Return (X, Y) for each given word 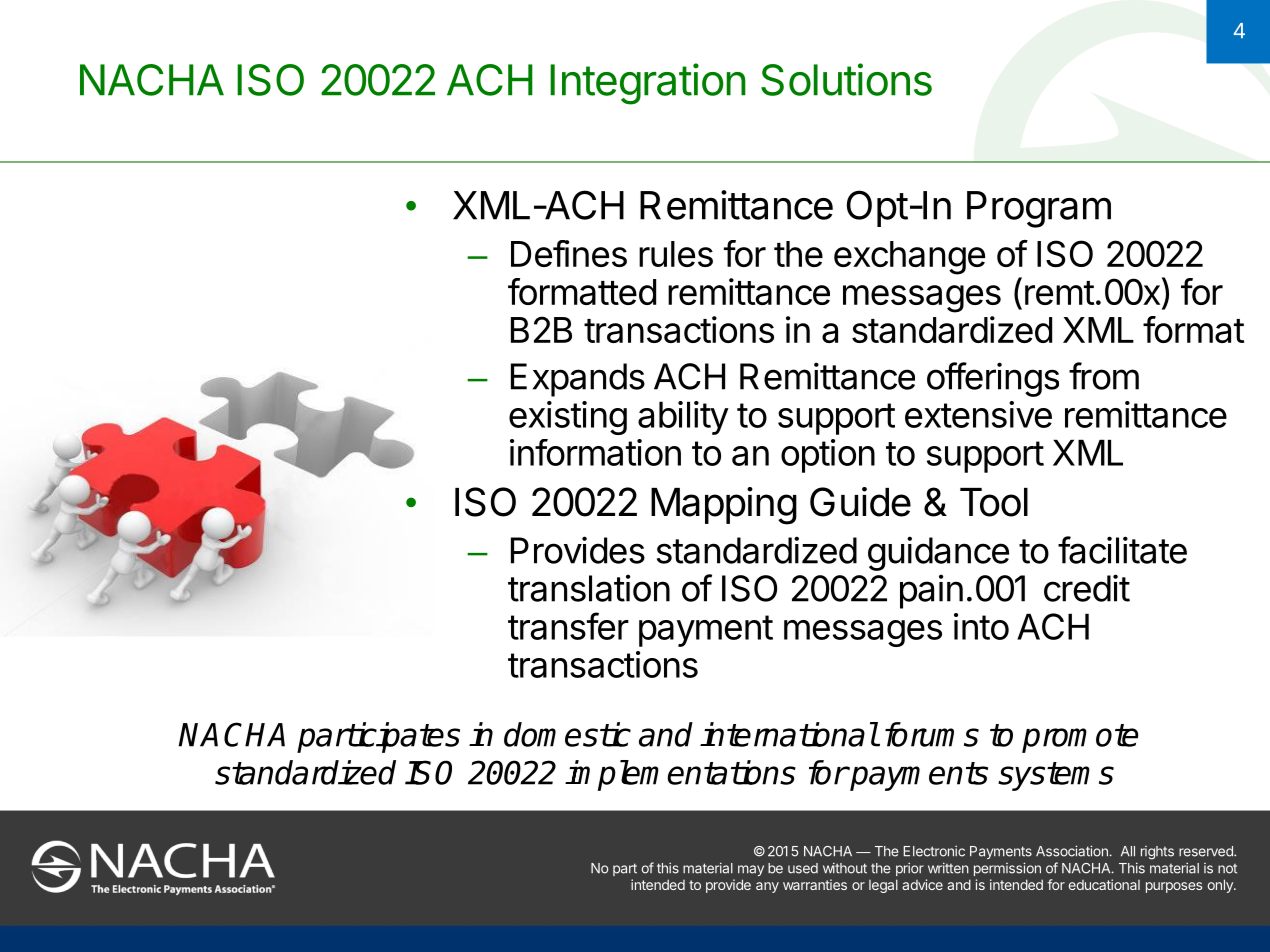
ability (683, 418)
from (1104, 376)
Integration (648, 84)
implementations (680, 775)
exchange (909, 258)
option (828, 456)
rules (676, 254)
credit (1087, 588)
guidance (938, 553)
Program (1039, 209)
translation (589, 588)
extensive (978, 414)
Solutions (846, 79)
